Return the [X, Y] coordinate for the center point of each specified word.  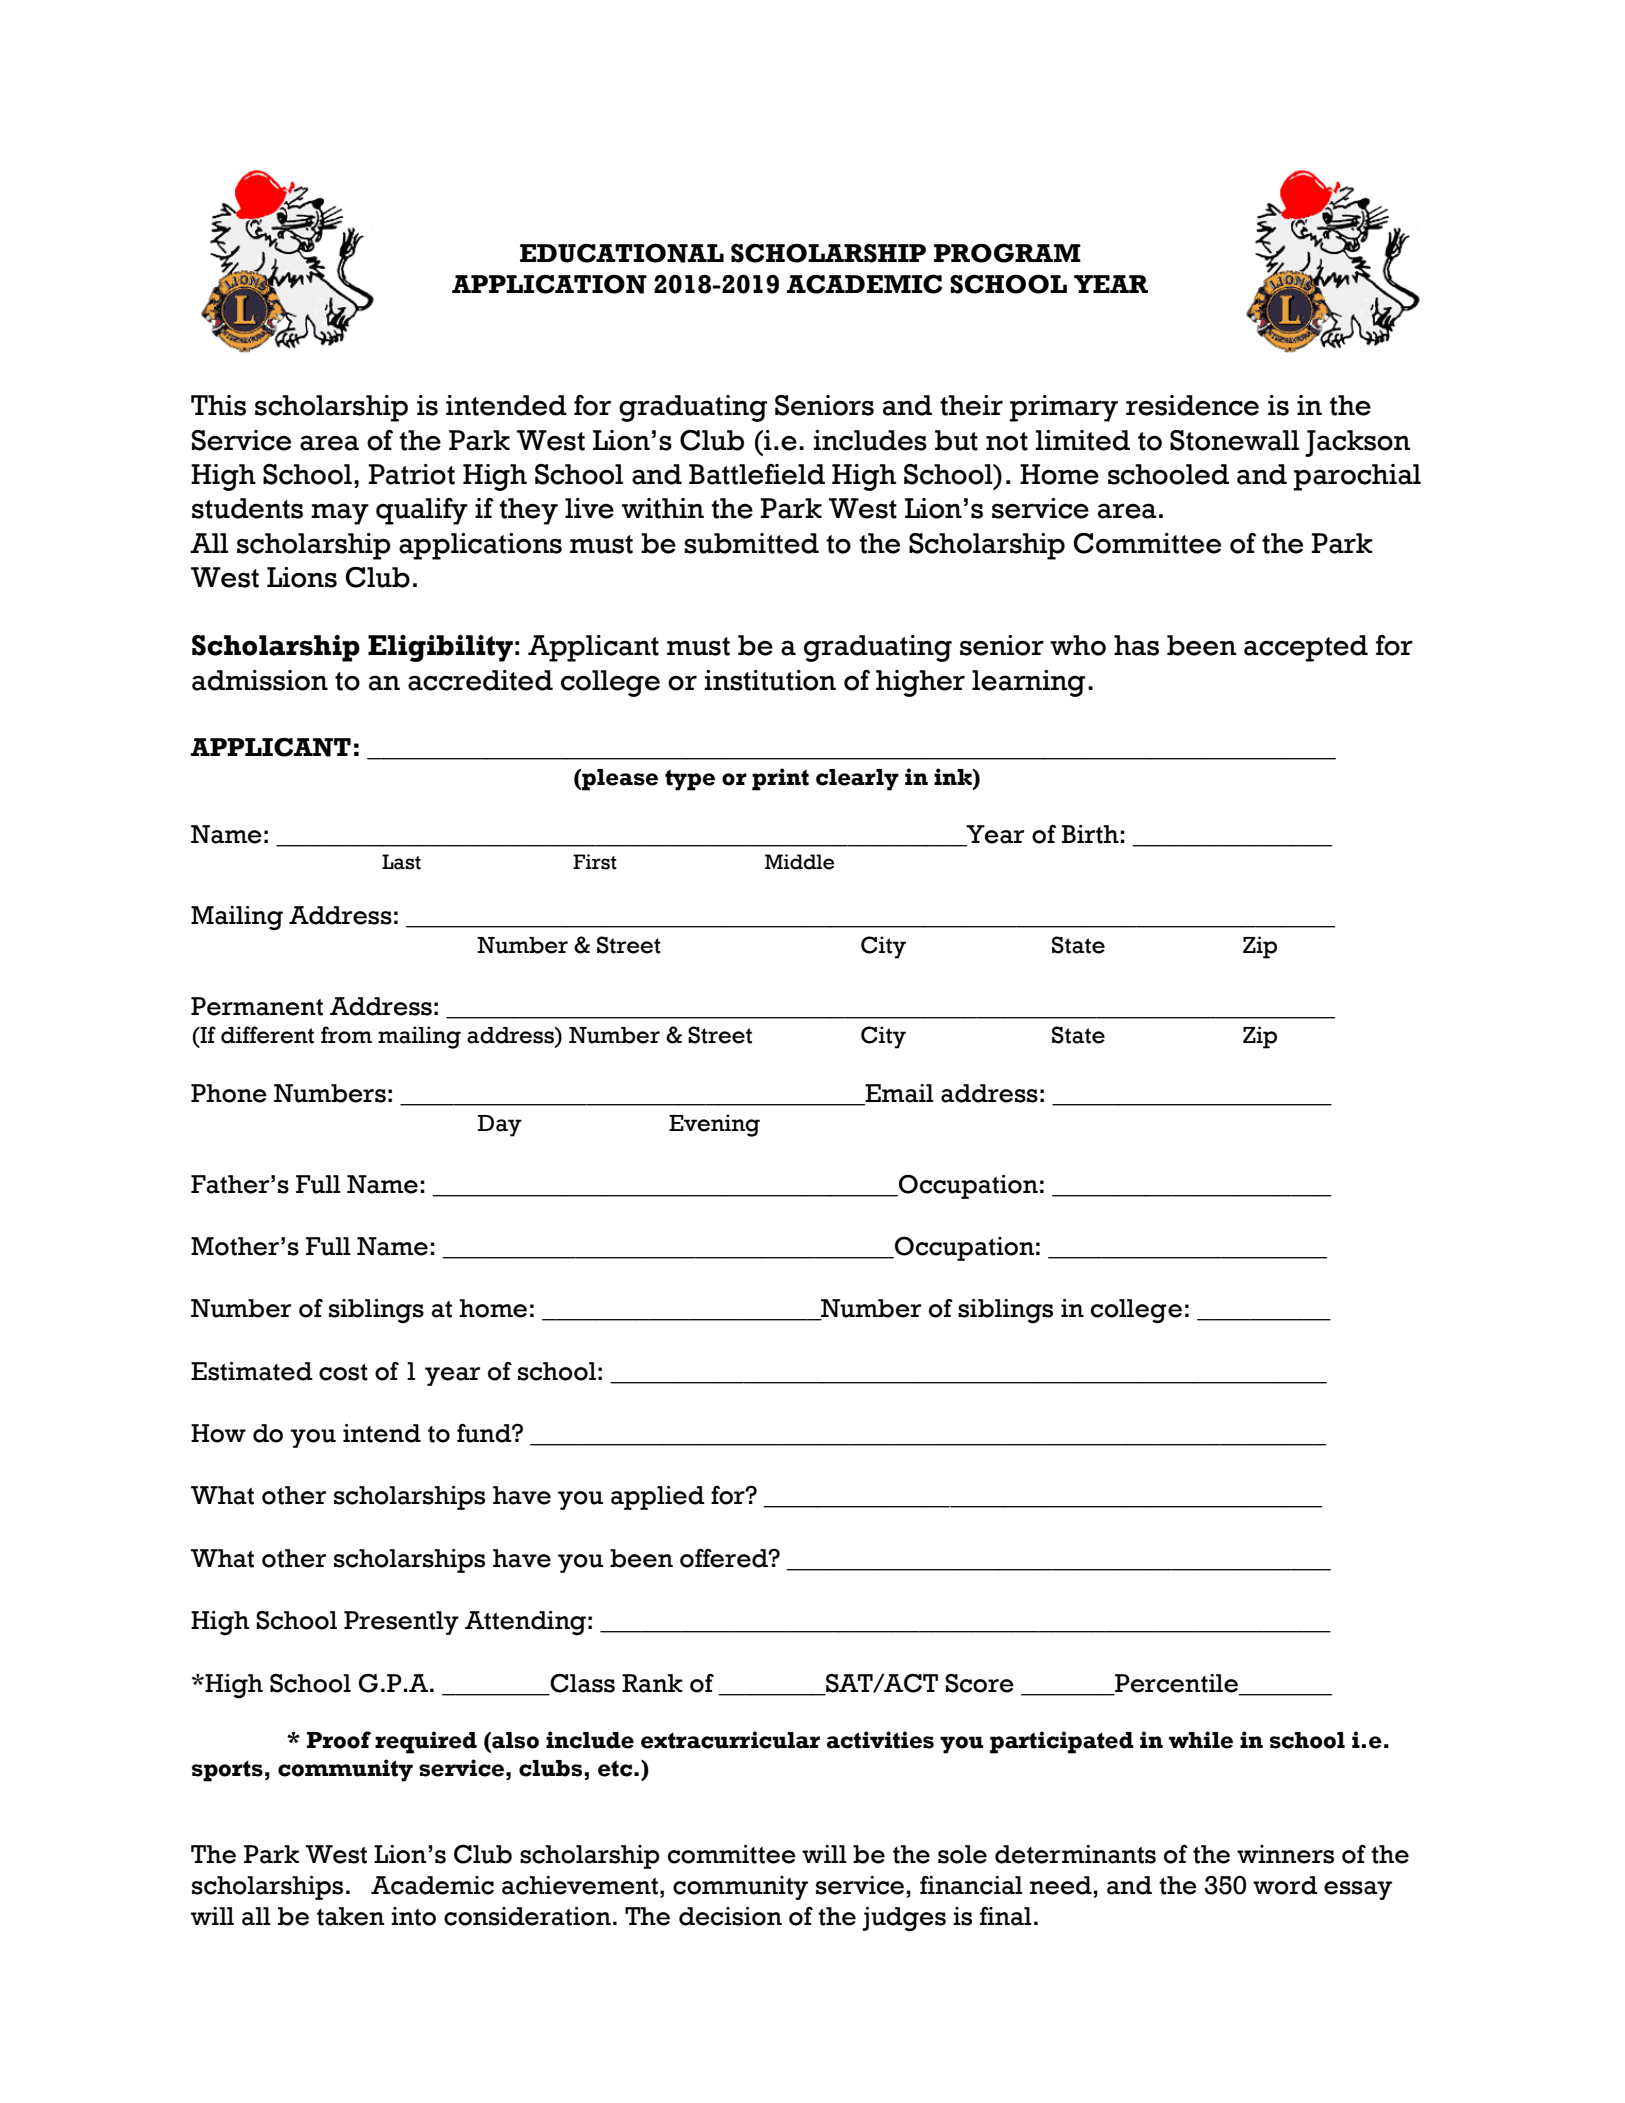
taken [350, 1916]
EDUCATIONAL [622, 253]
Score [979, 1683]
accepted [1306, 648]
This [218, 405]
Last [401, 862]
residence [1192, 405]
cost [343, 1372]
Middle [799, 862]
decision [730, 1916]
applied [658, 1498]
